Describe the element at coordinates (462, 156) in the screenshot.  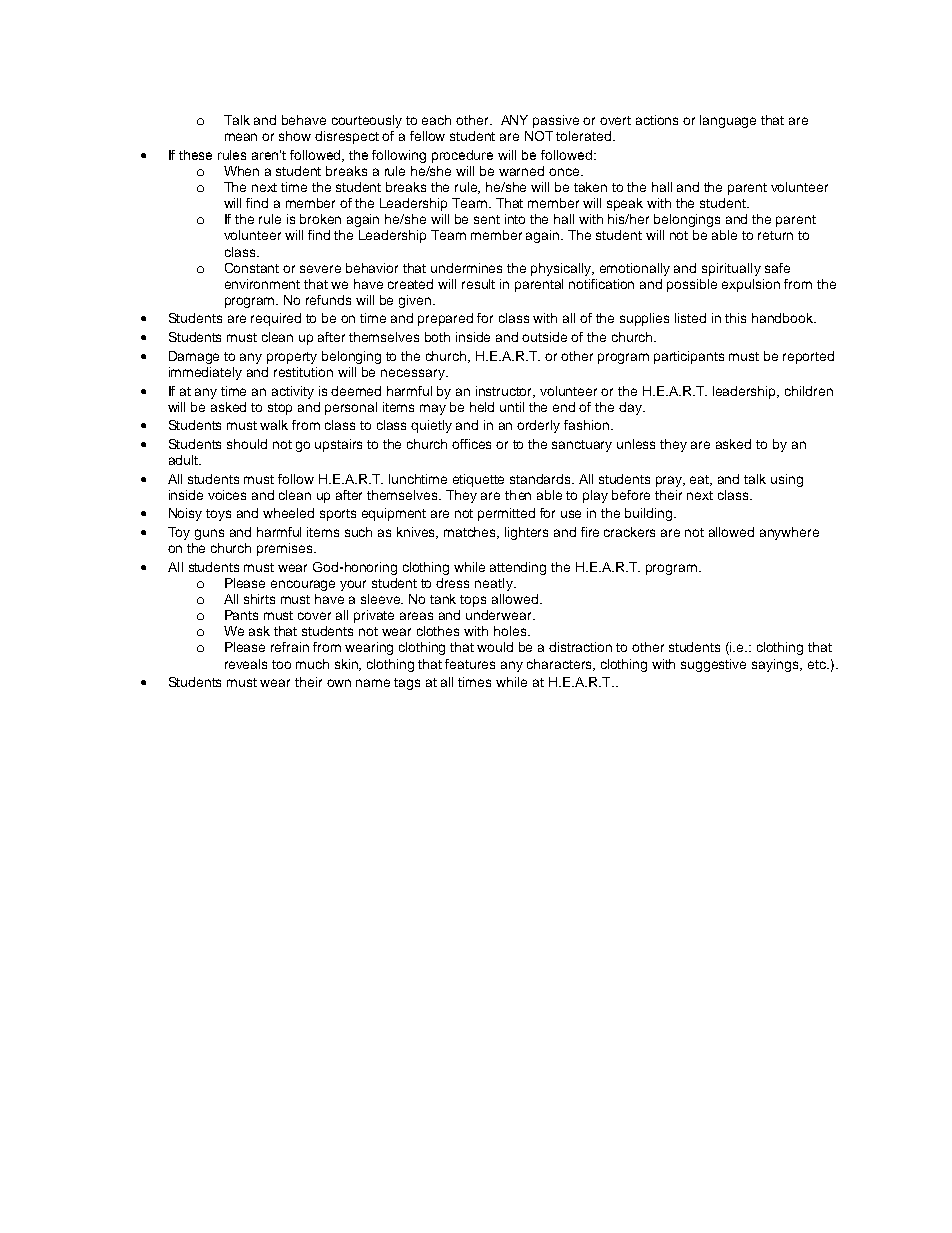
I see `procedure` at that location.
